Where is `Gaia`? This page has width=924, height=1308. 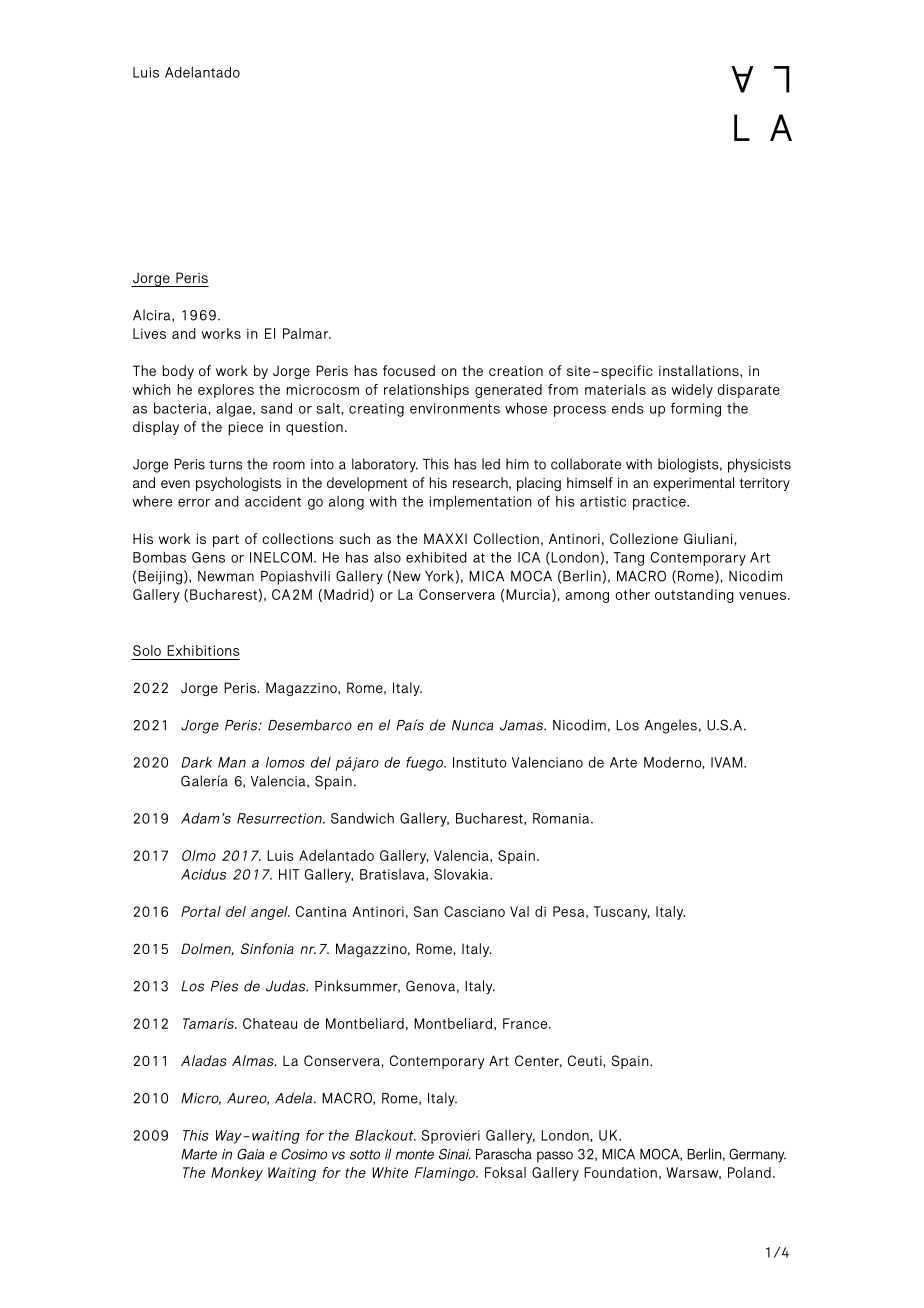
Gaia is located at coordinates (250, 1154).
